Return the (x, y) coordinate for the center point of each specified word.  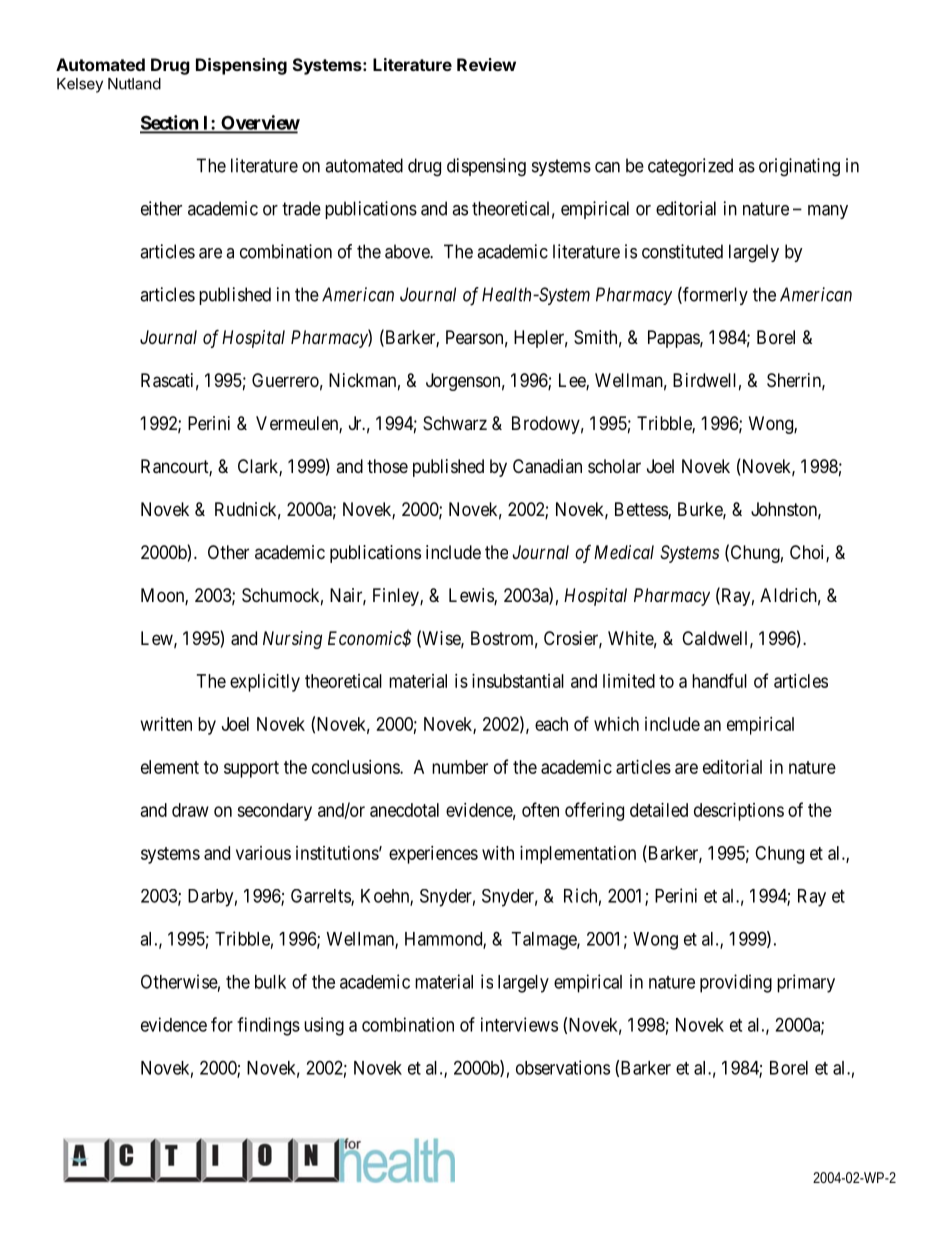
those (387, 466)
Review (486, 64)
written (166, 724)
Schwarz (455, 423)
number (460, 767)
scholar (614, 466)
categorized (690, 167)
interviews (519, 1024)
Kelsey (80, 85)
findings (268, 1026)
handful (719, 680)
